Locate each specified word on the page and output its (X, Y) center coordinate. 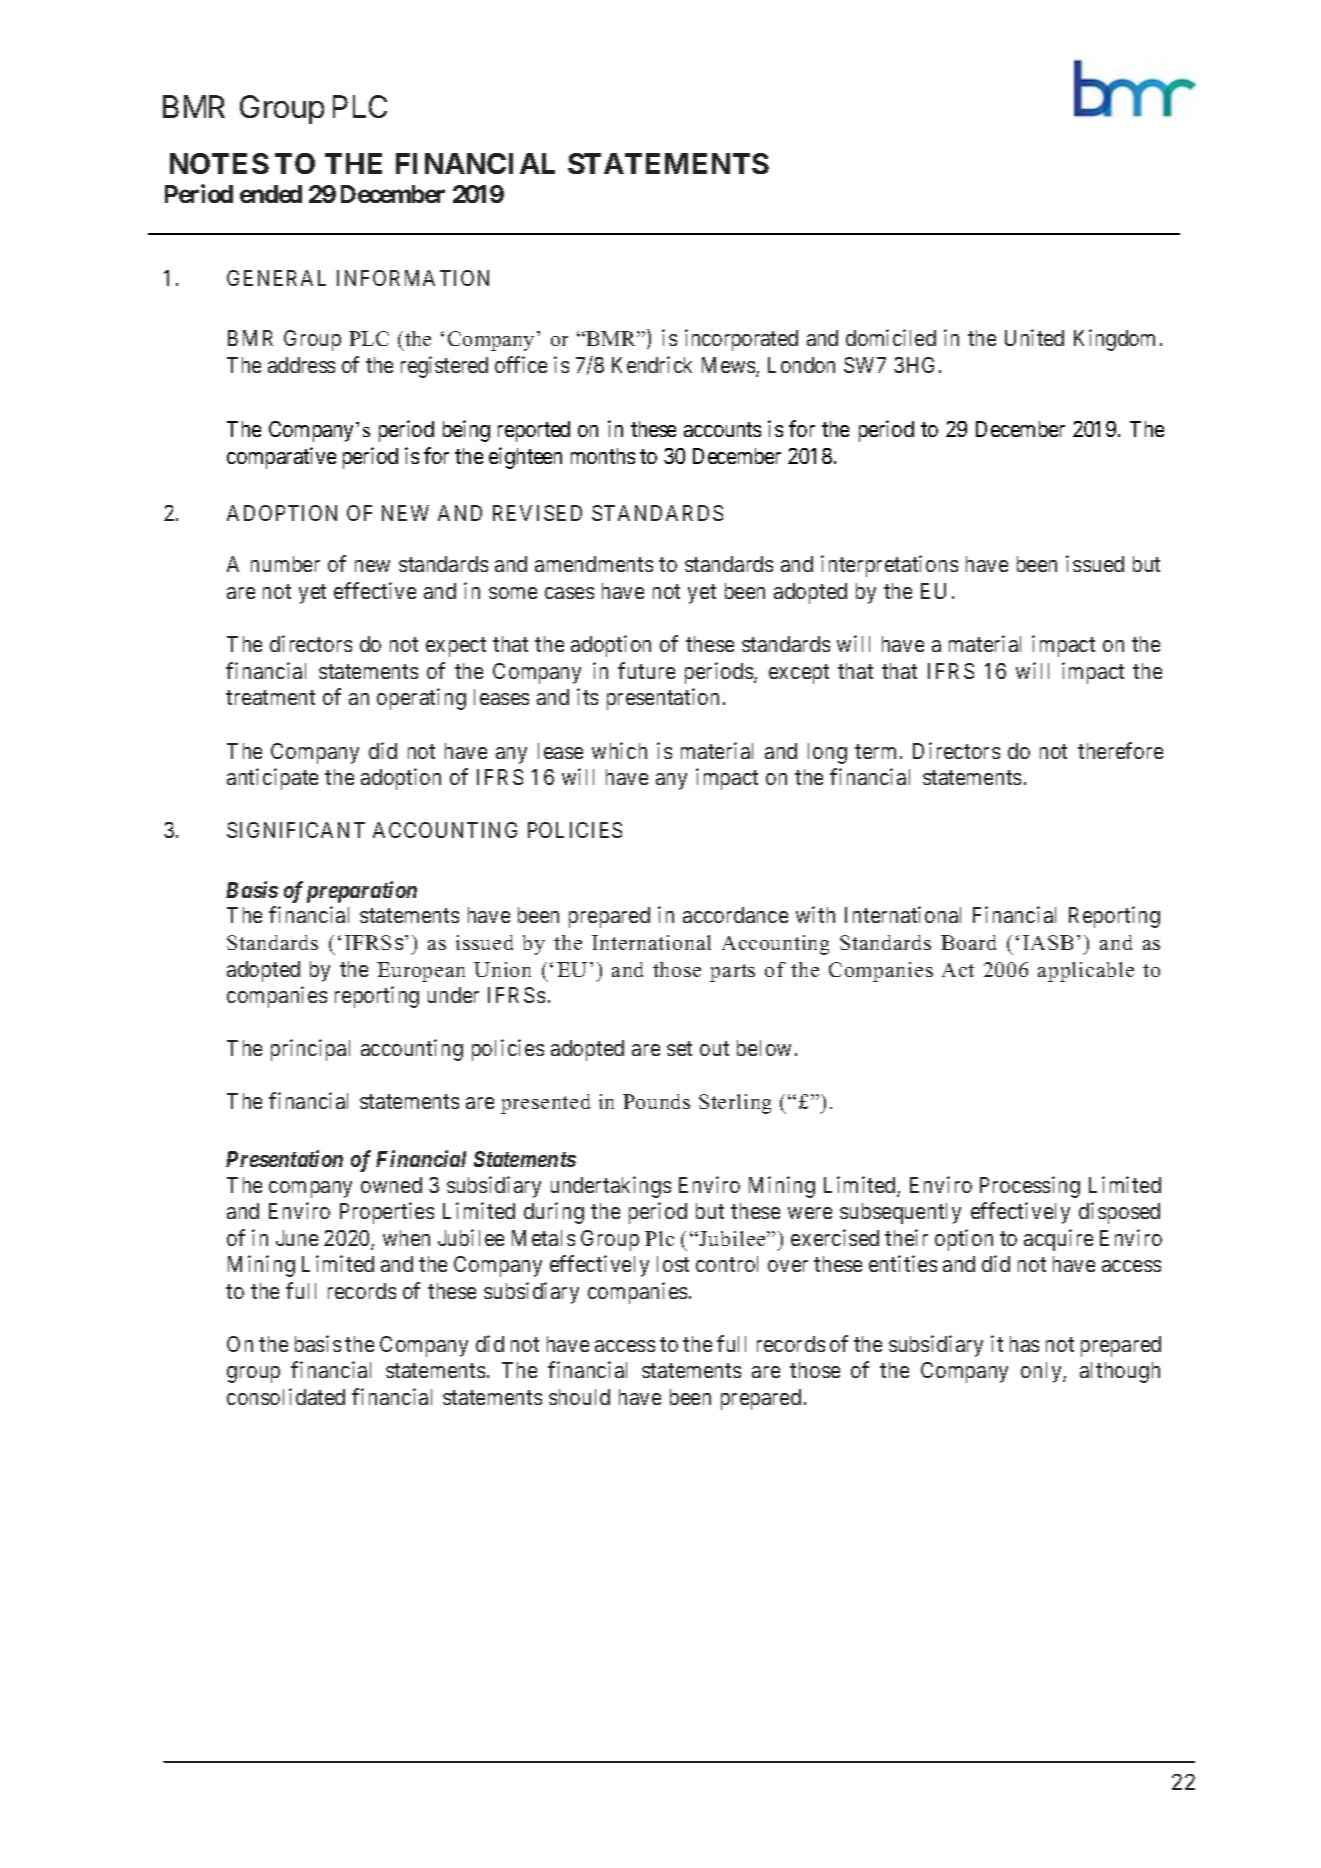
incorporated (741, 340)
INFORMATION (413, 278)
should (579, 1397)
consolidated (286, 1396)
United (1034, 337)
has (1024, 1344)
